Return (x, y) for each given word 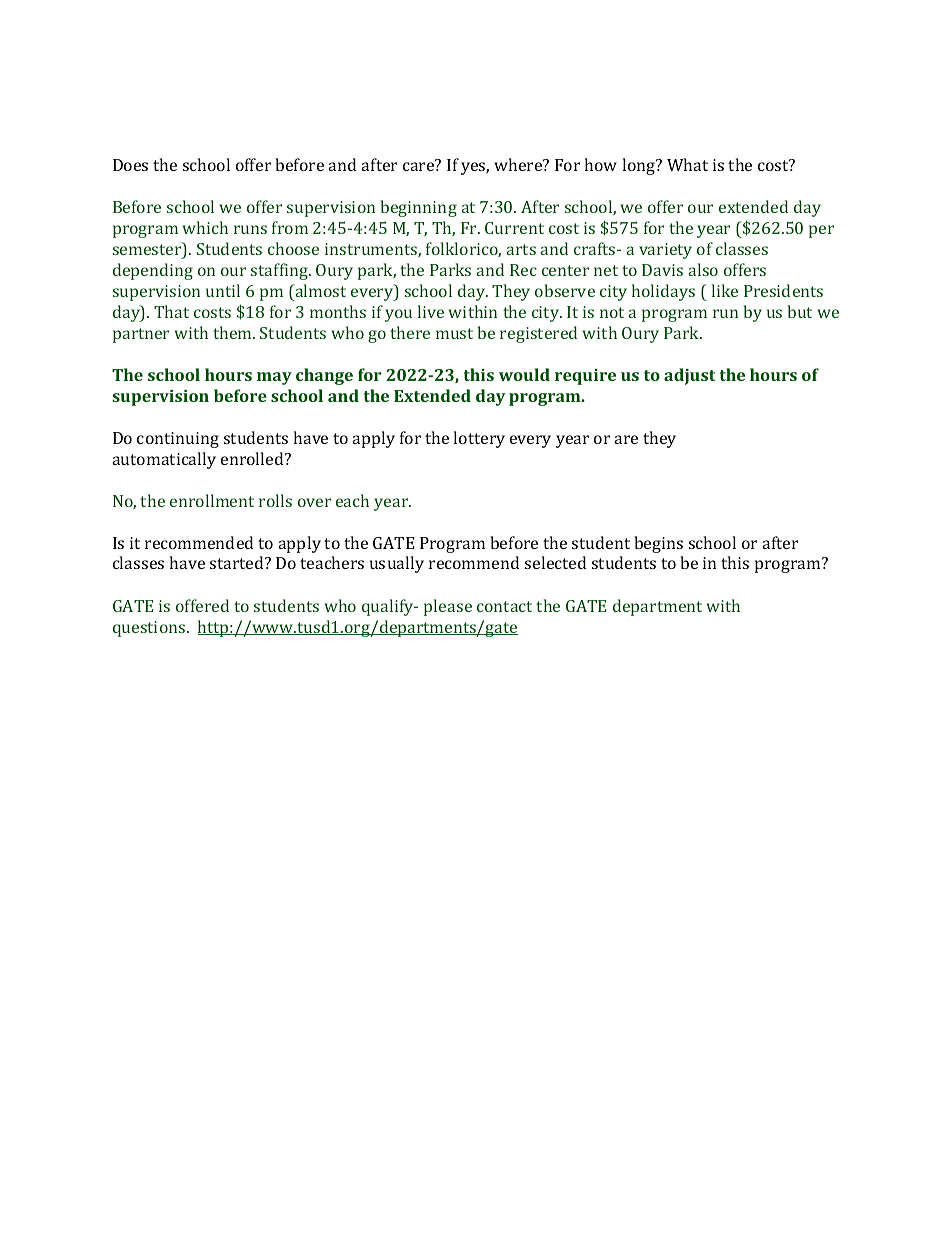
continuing (178, 440)
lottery (479, 439)
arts (521, 249)
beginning (418, 208)
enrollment (212, 500)
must (454, 333)
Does (130, 165)
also (703, 269)
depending (153, 271)
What (687, 164)
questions (150, 629)
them (233, 332)
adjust (689, 376)
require (585, 377)
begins (658, 544)
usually (397, 564)
